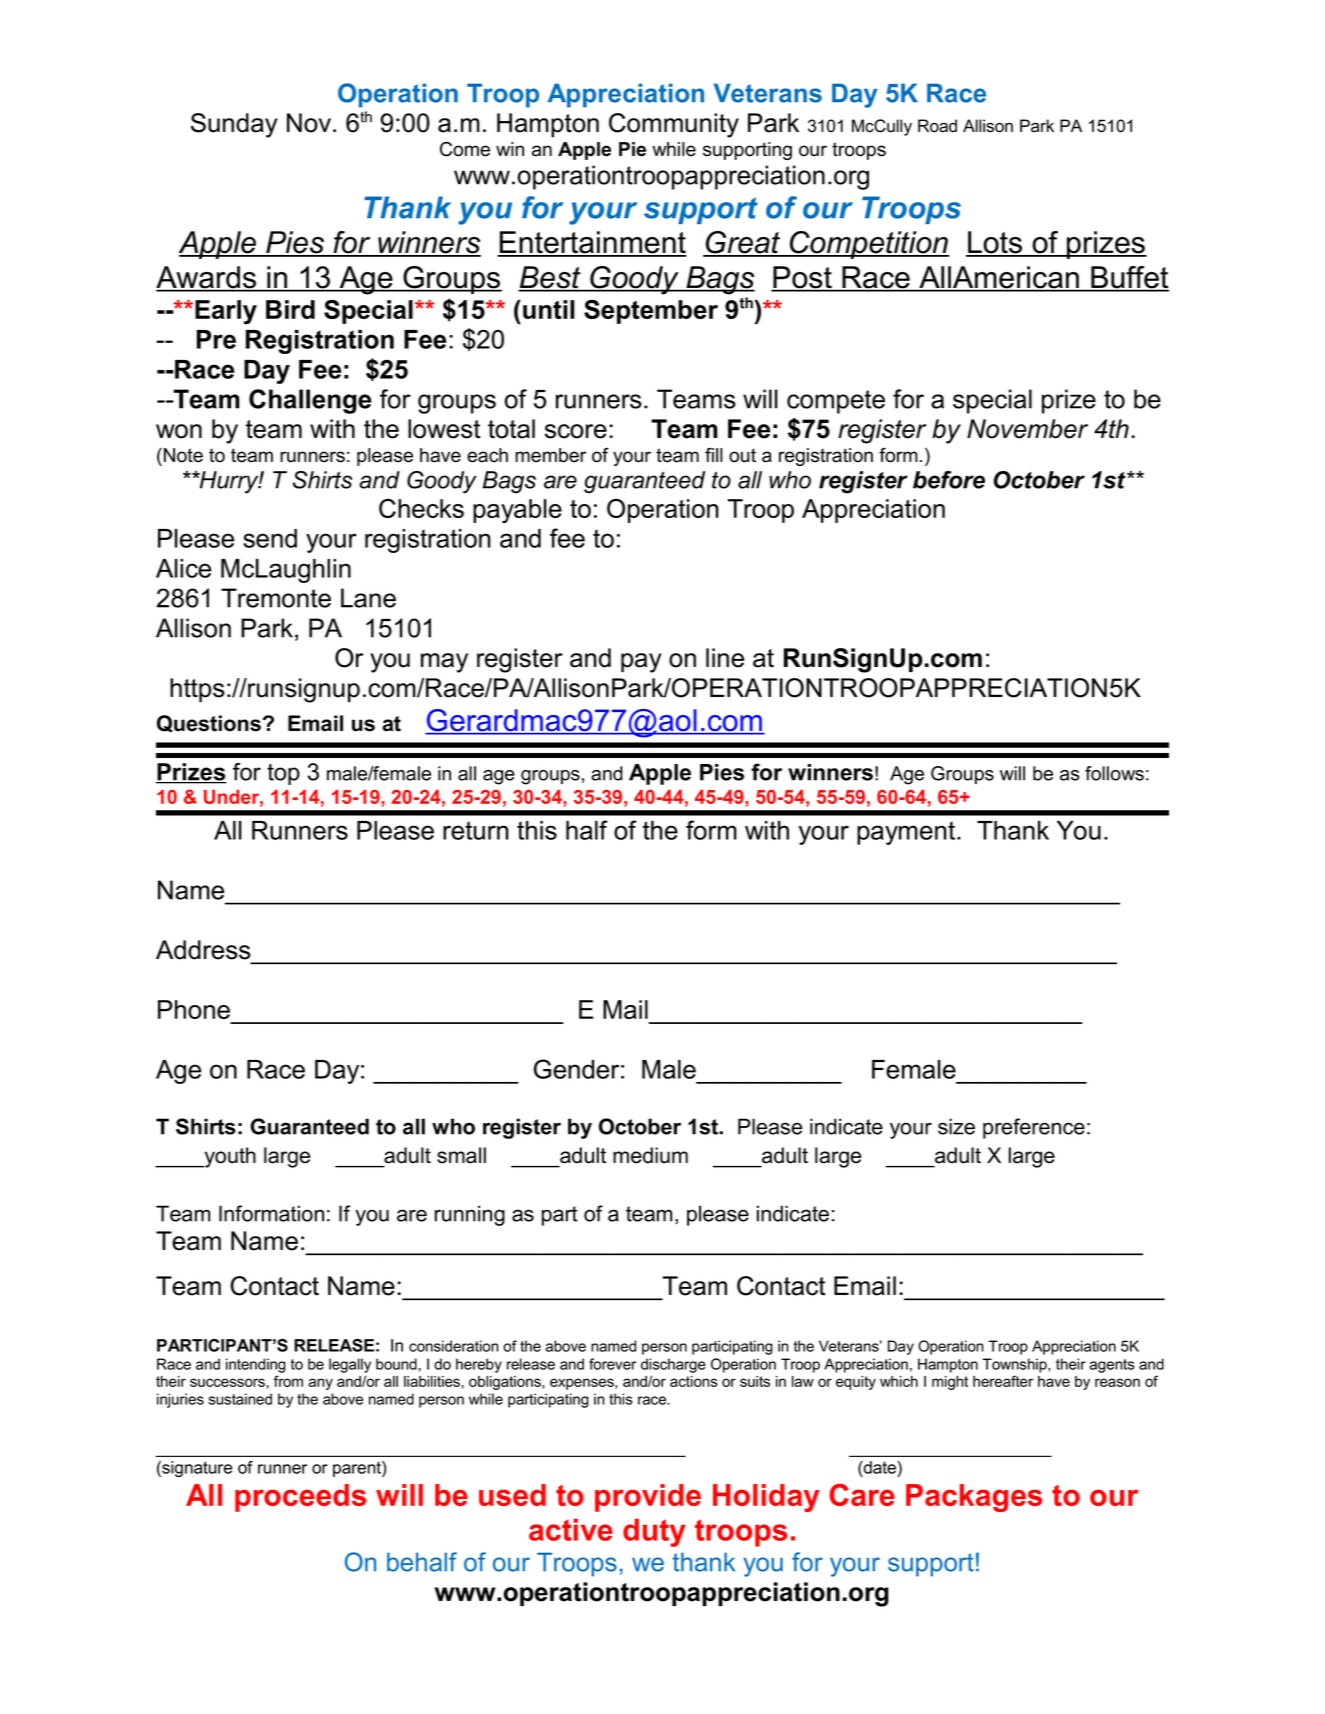  I want to click on payment, so click(907, 833).
